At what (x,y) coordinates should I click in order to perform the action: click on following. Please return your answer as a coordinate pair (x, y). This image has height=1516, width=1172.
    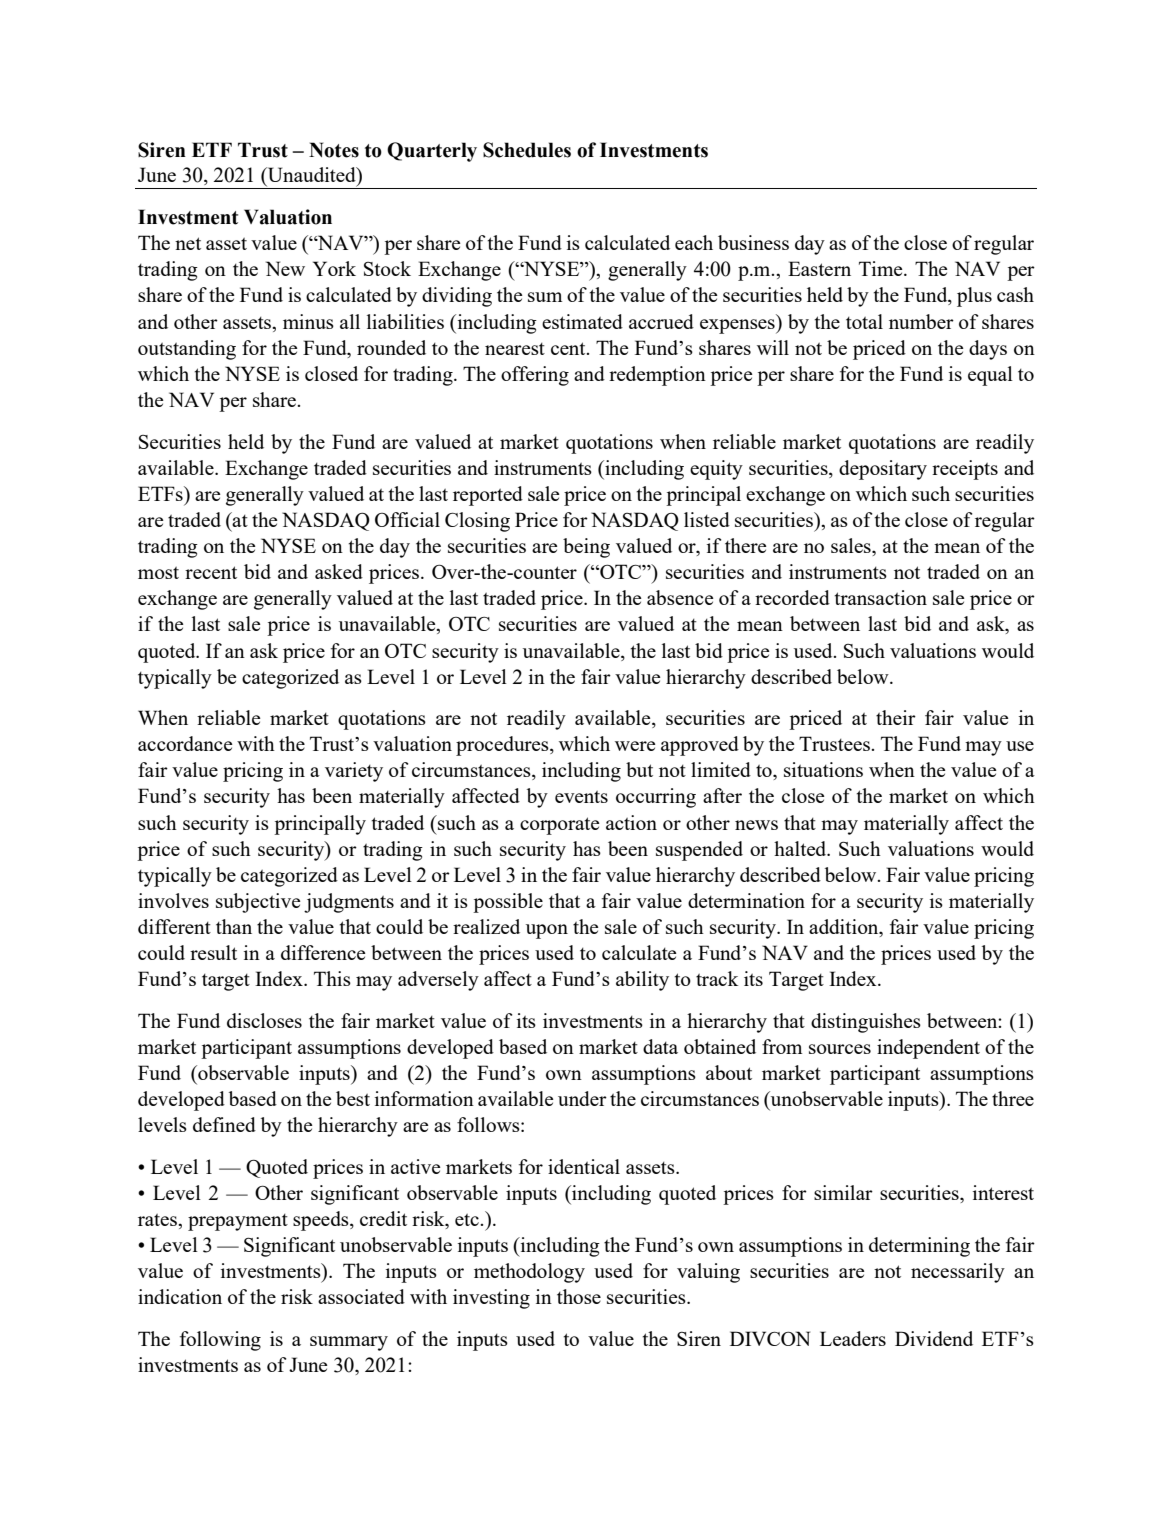
    Looking at the image, I should click on (220, 1341).
